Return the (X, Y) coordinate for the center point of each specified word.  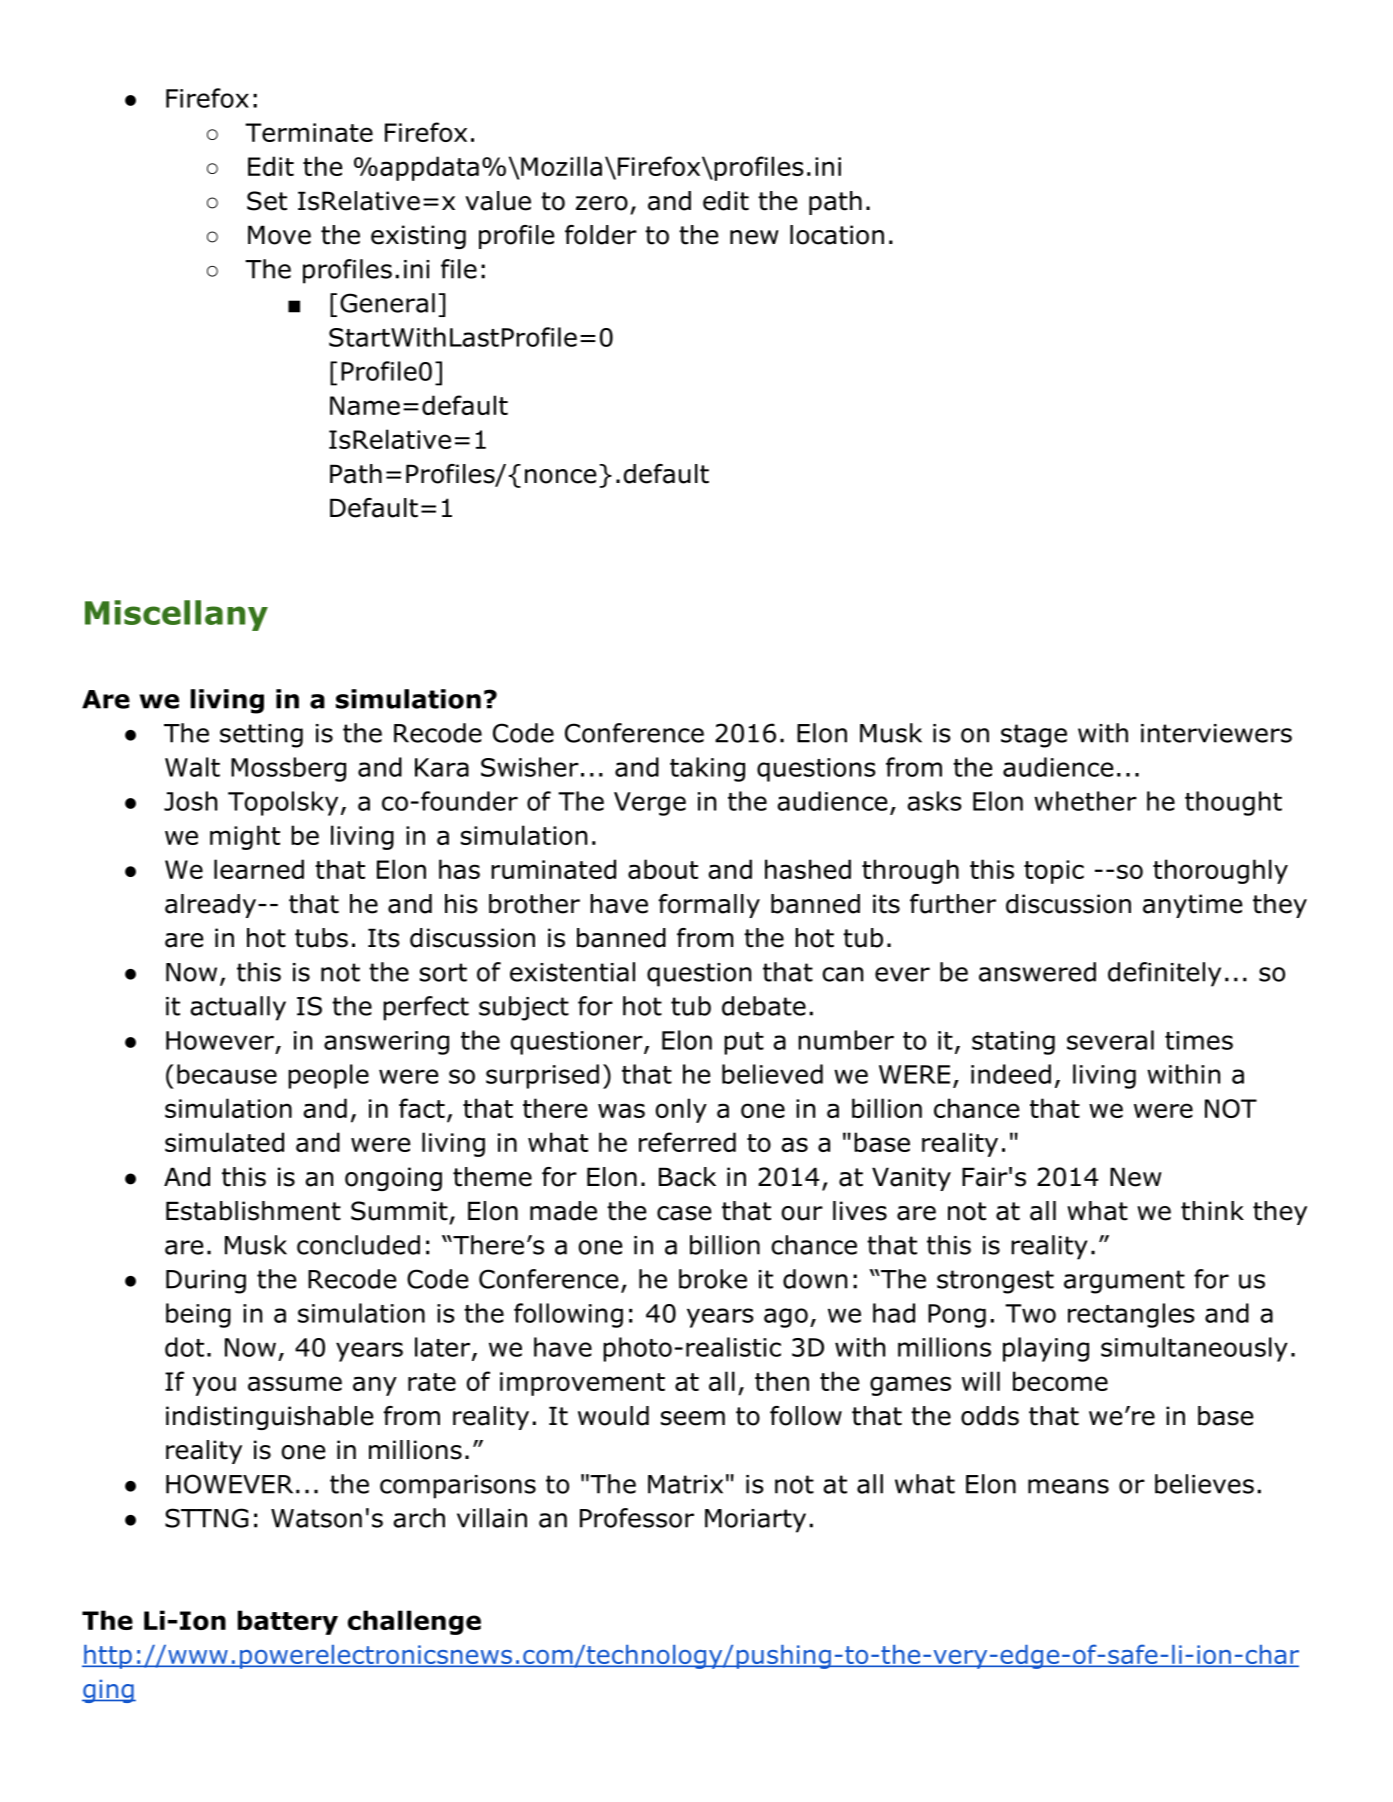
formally (709, 906)
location (837, 235)
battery (288, 1622)
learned (259, 869)
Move (279, 235)
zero (602, 203)
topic (1054, 872)
